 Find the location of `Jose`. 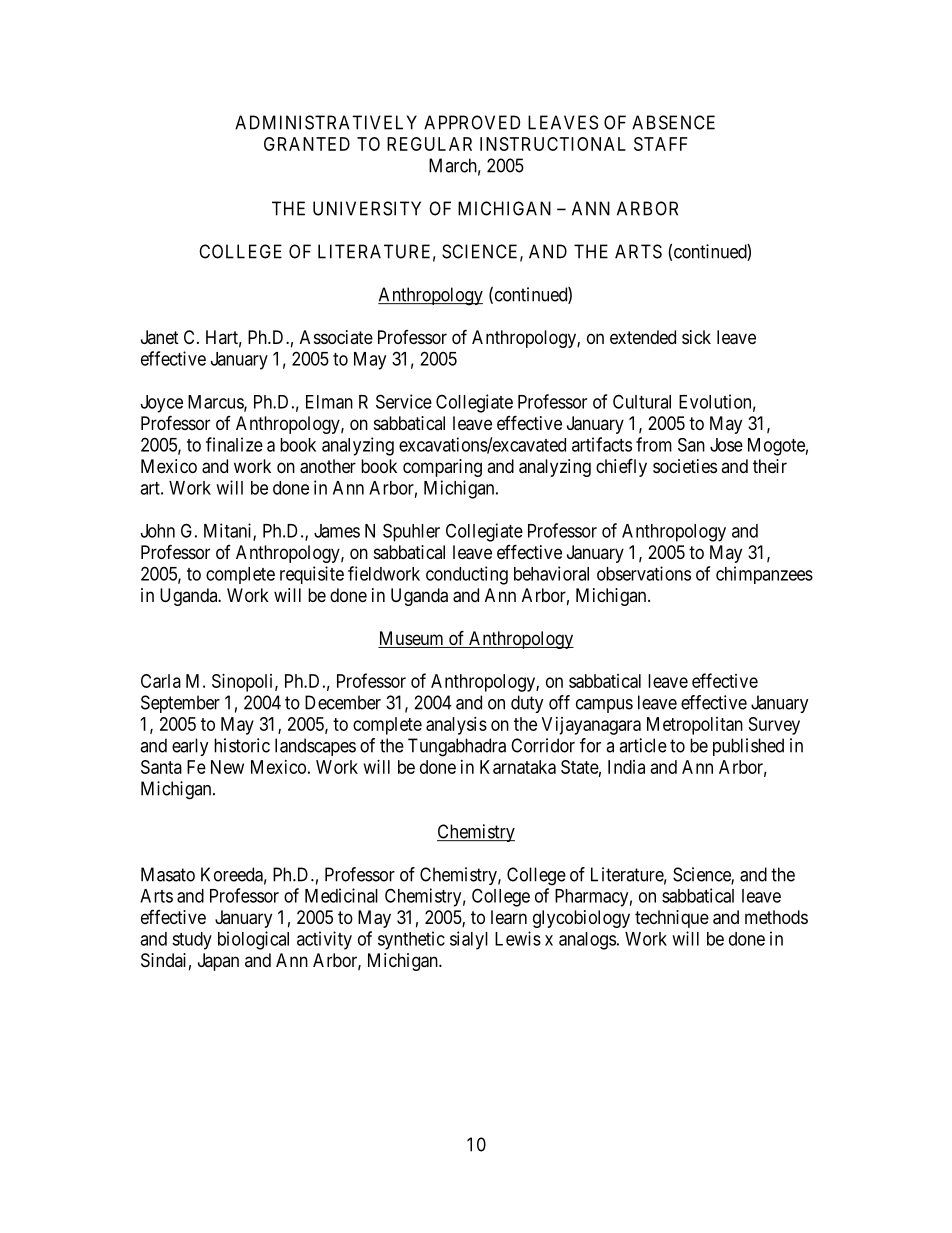

Jose is located at coordinates (726, 445).
